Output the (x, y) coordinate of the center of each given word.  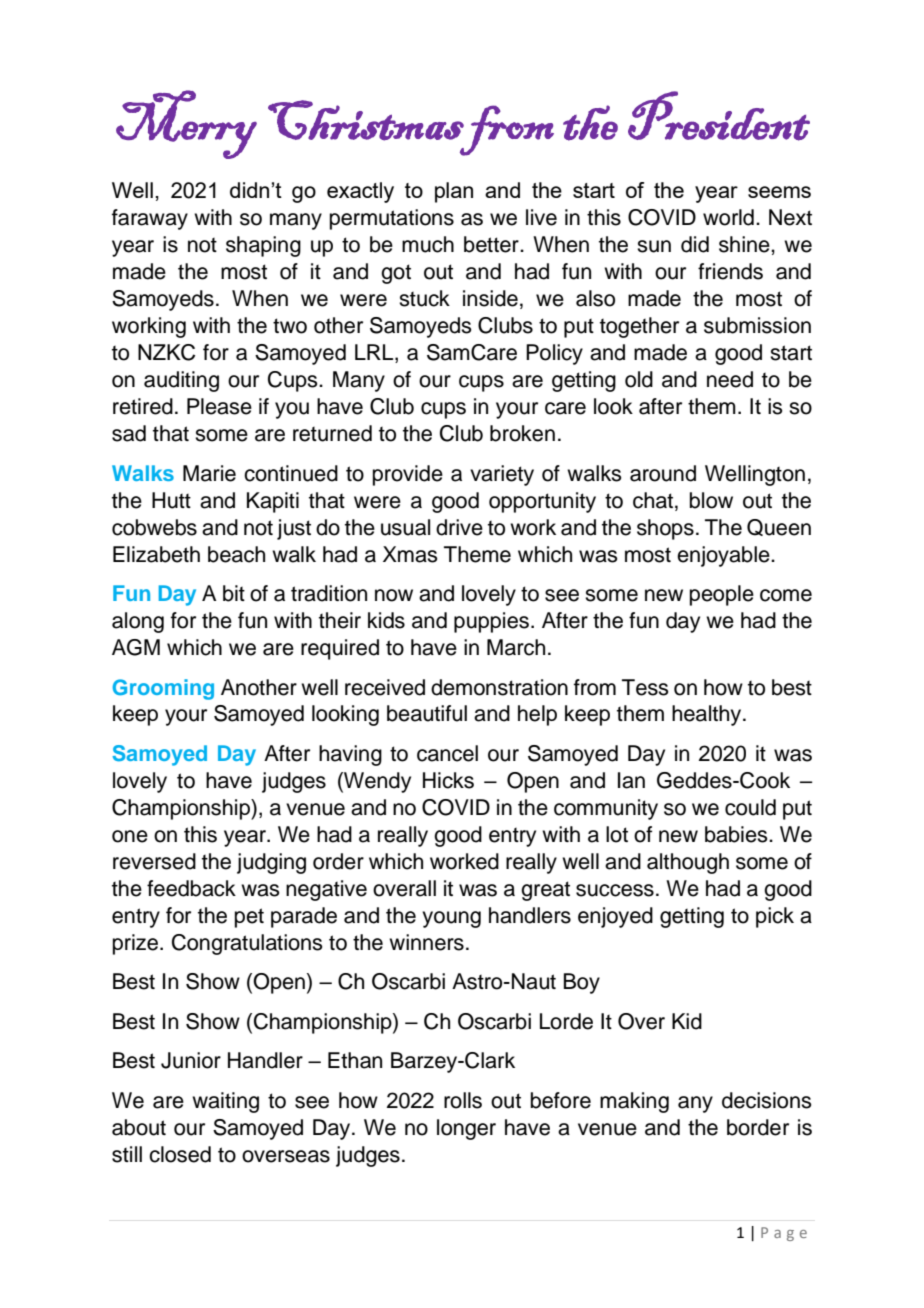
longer (466, 1129)
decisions (767, 1100)
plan (454, 192)
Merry (186, 124)
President (719, 116)
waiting (225, 1102)
